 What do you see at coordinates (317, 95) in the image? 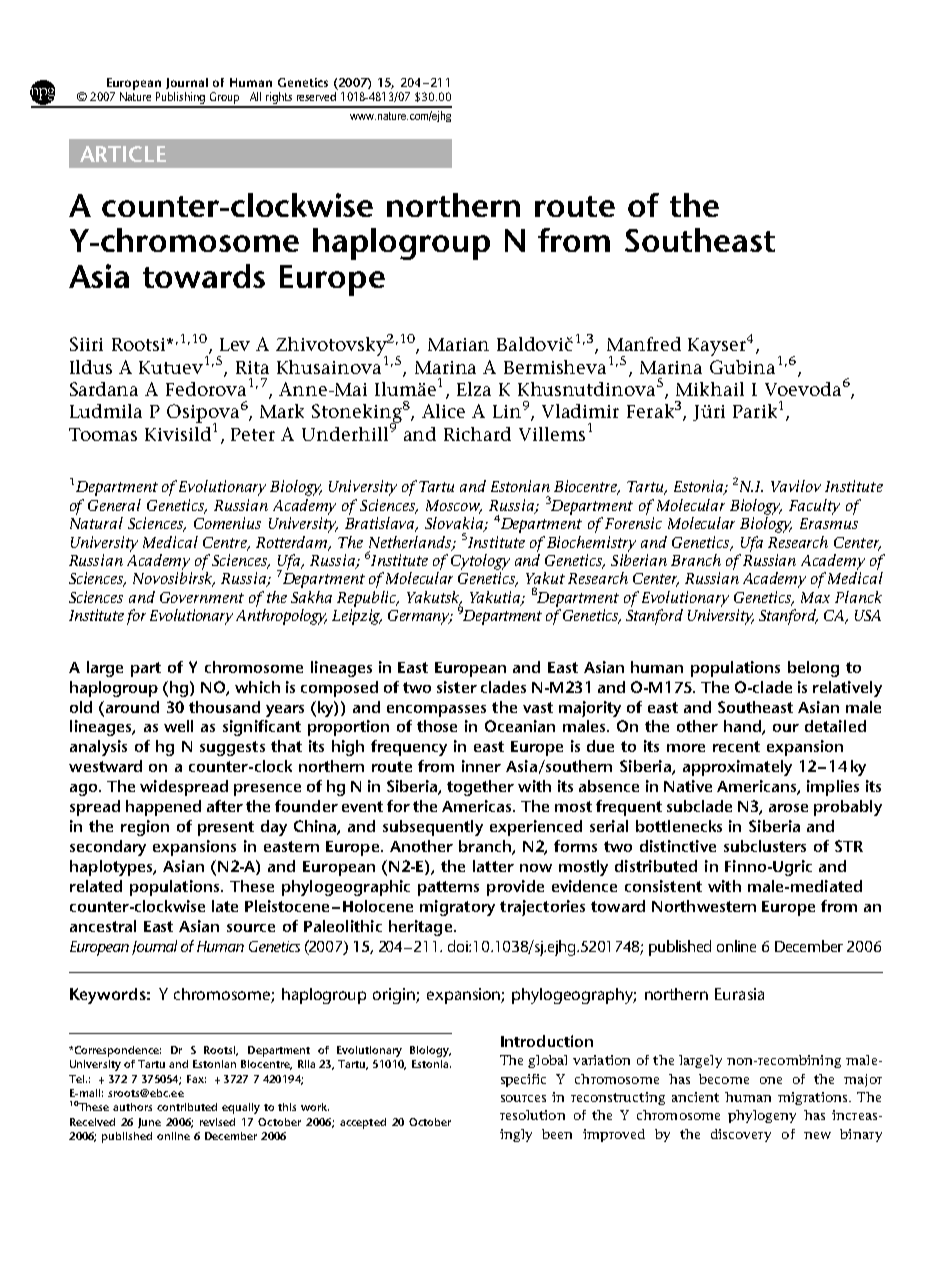
I see `reserved` at bounding box center [317, 95].
